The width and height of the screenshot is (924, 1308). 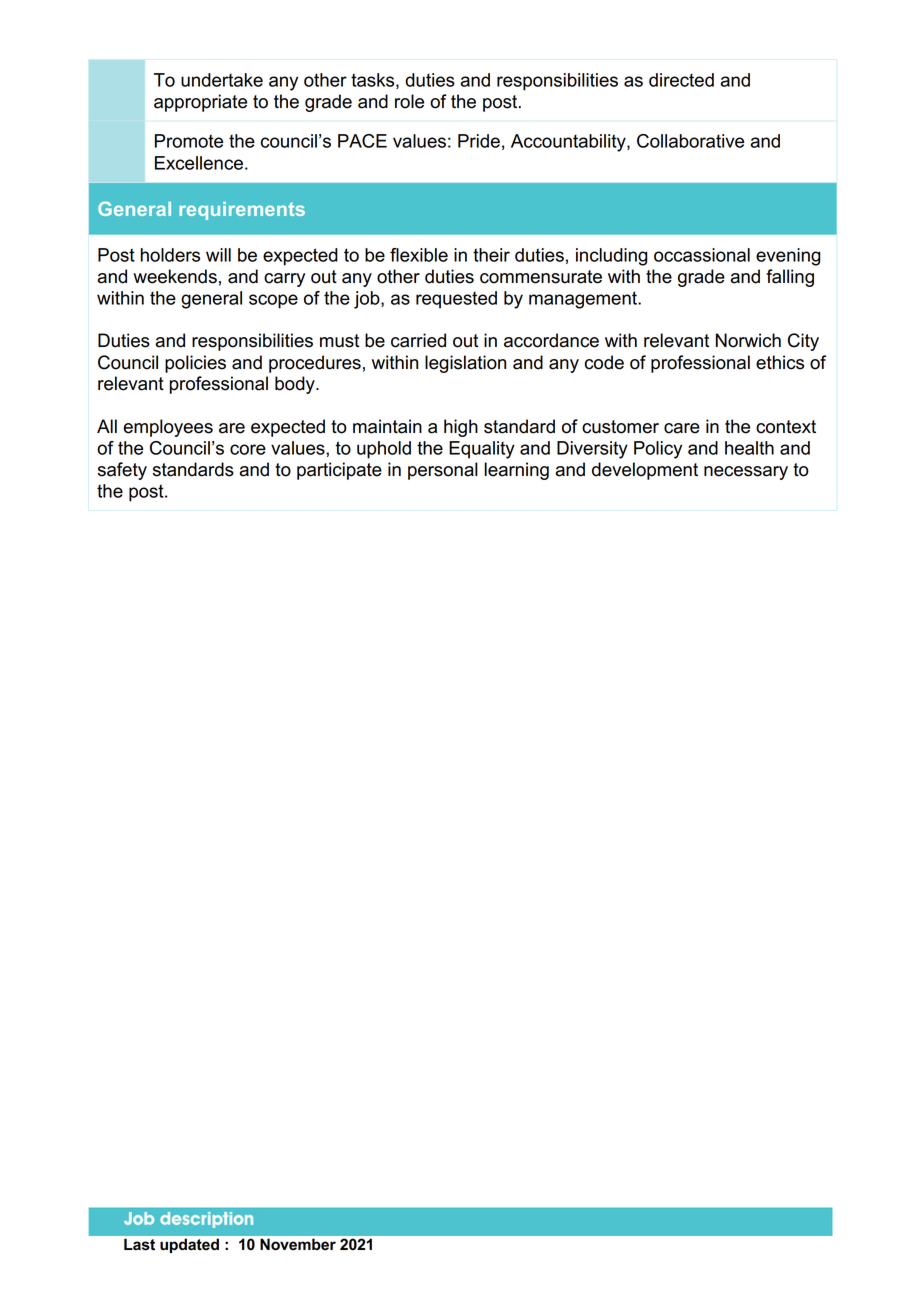 What do you see at coordinates (479, 141) in the screenshot?
I see `Pride` at bounding box center [479, 141].
